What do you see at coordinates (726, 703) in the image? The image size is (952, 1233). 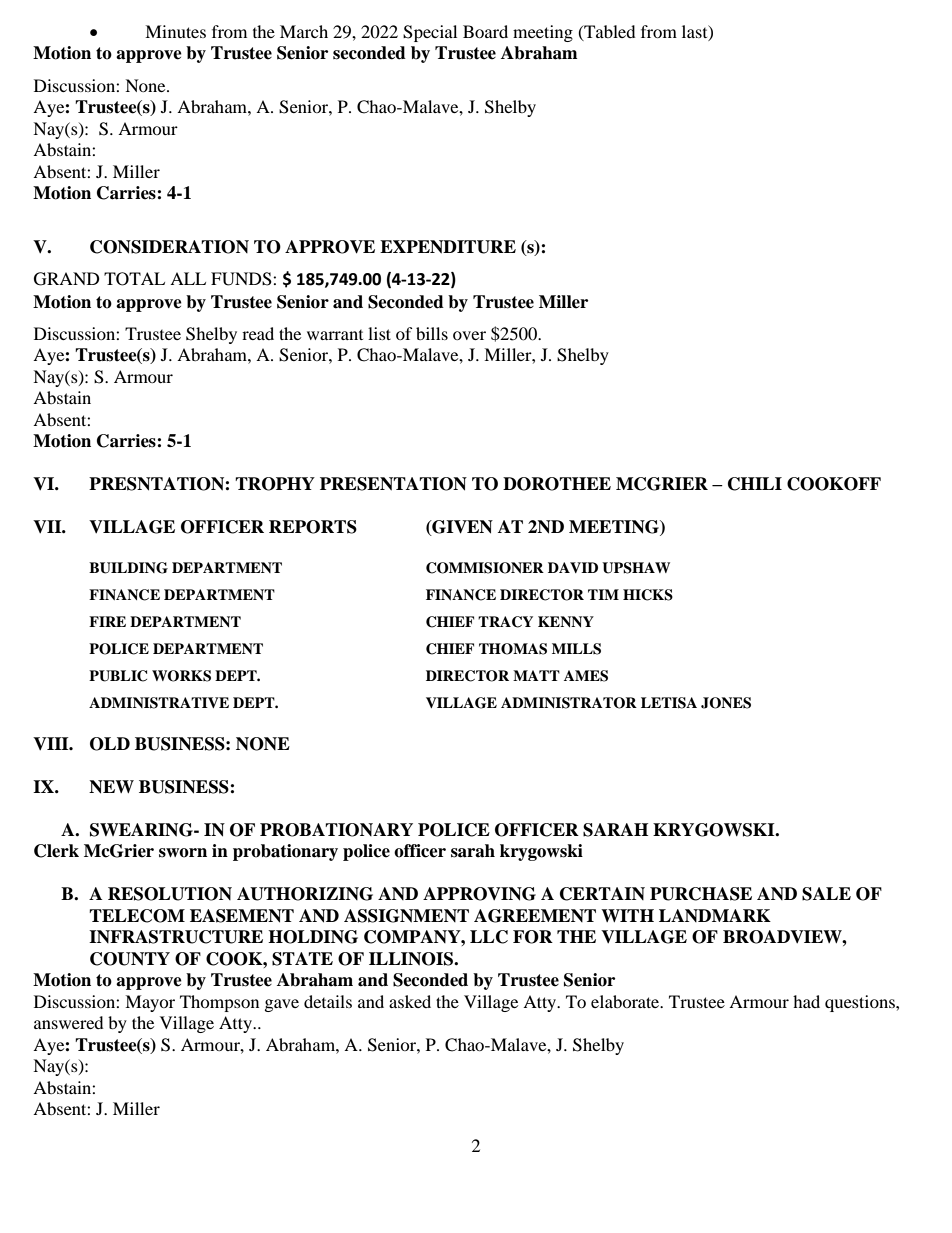 I see `JONES` at bounding box center [726, 703].
